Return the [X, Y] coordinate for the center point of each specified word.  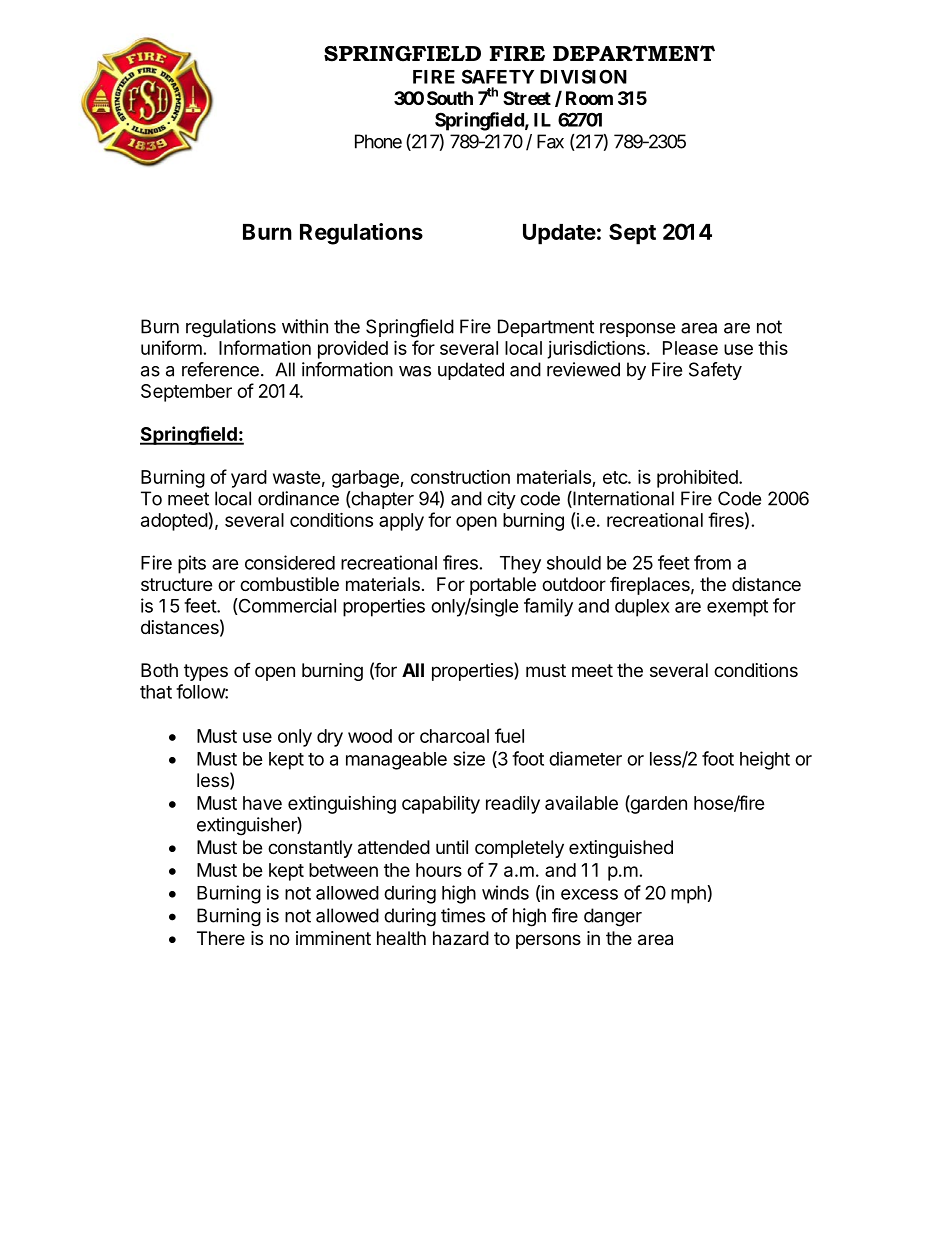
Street [527, 98]
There [221, 938]
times [463, 915]
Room [589, 98]
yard [249, 479]
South [450, 98]
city [501, 500]
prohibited [697, 478]
